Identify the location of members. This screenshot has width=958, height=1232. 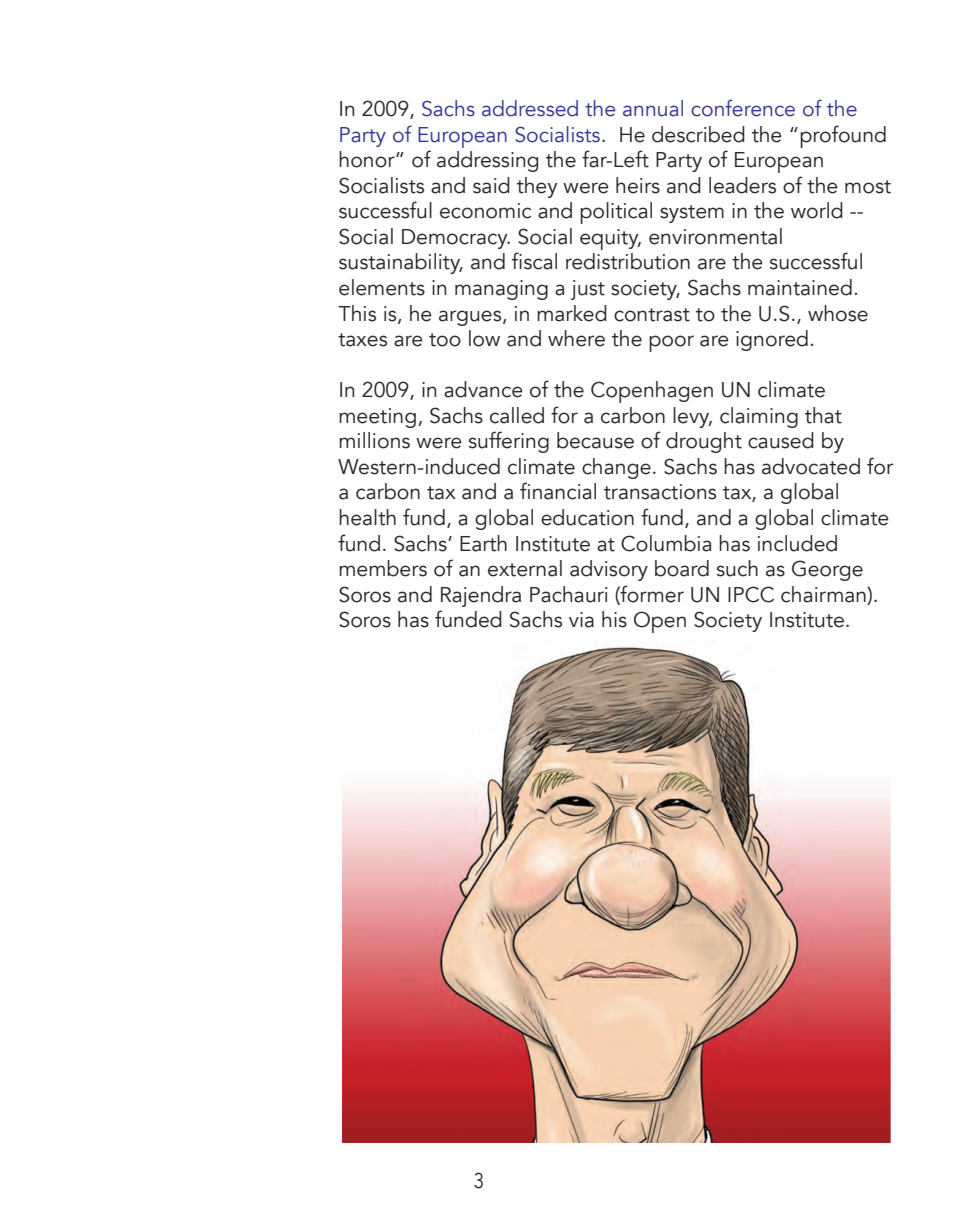
(383, 568).
